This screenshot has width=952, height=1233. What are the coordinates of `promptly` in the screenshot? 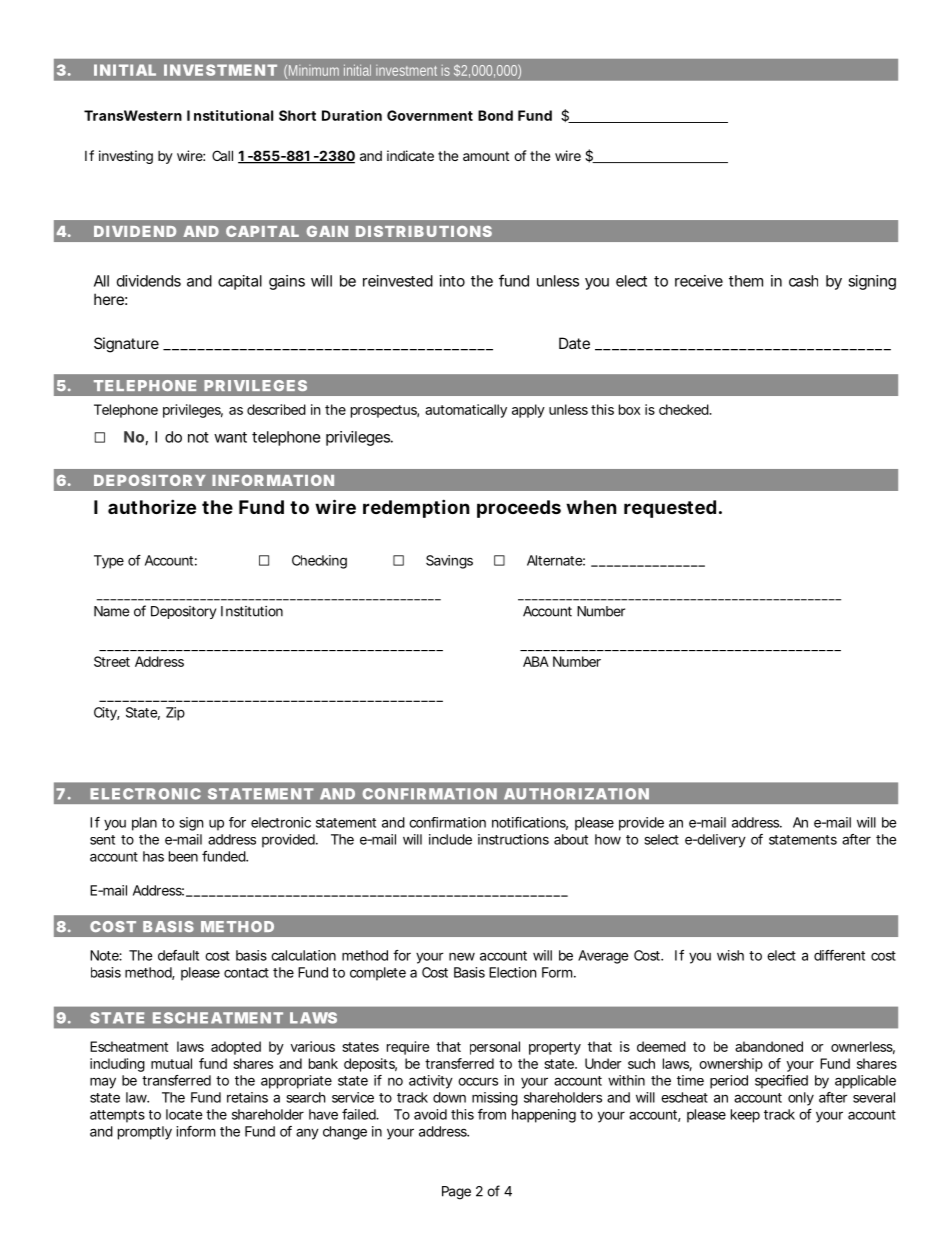 It's located at (145, 1133).
